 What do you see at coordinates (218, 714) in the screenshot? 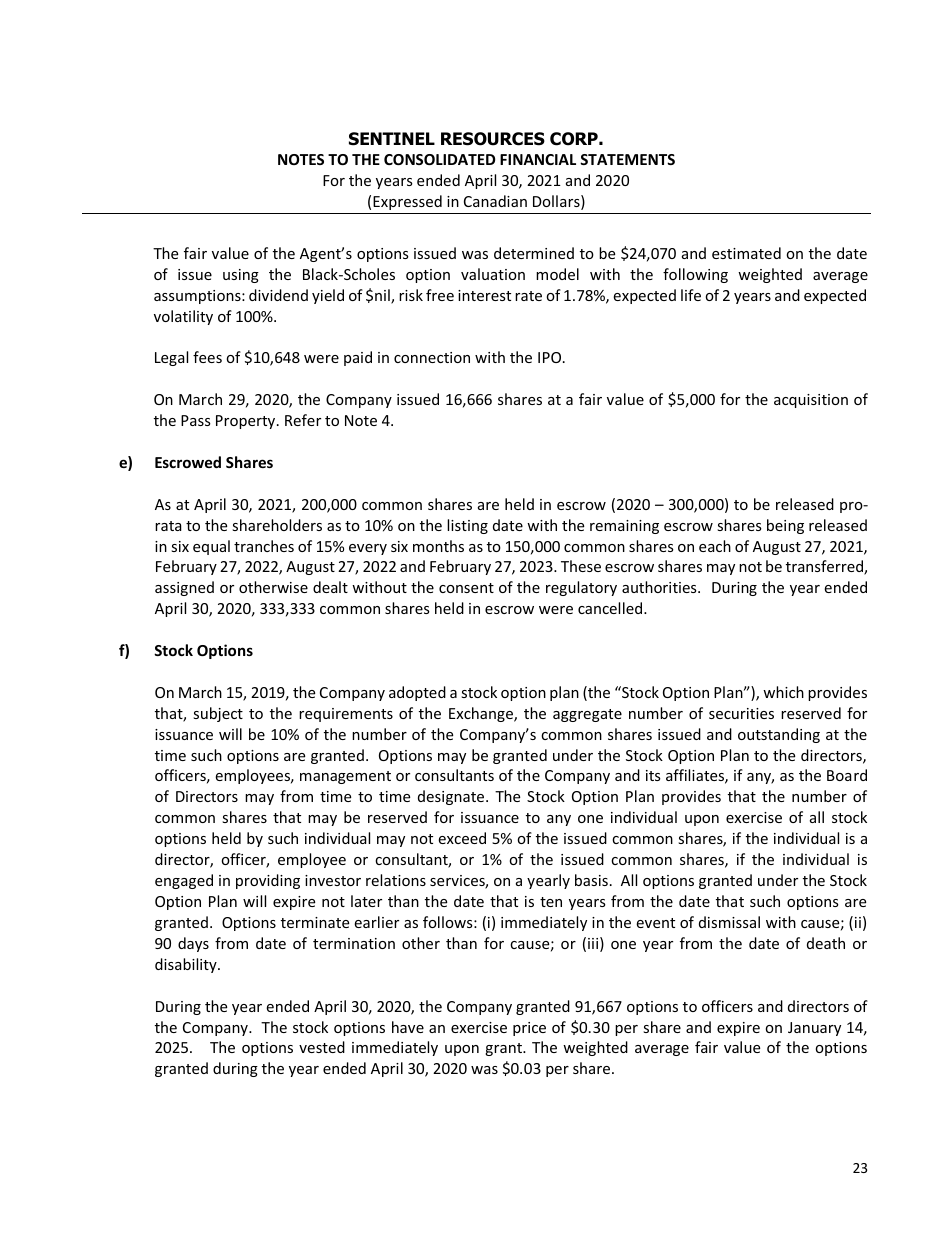
I see `subject` at bounding box center [218, 714].
